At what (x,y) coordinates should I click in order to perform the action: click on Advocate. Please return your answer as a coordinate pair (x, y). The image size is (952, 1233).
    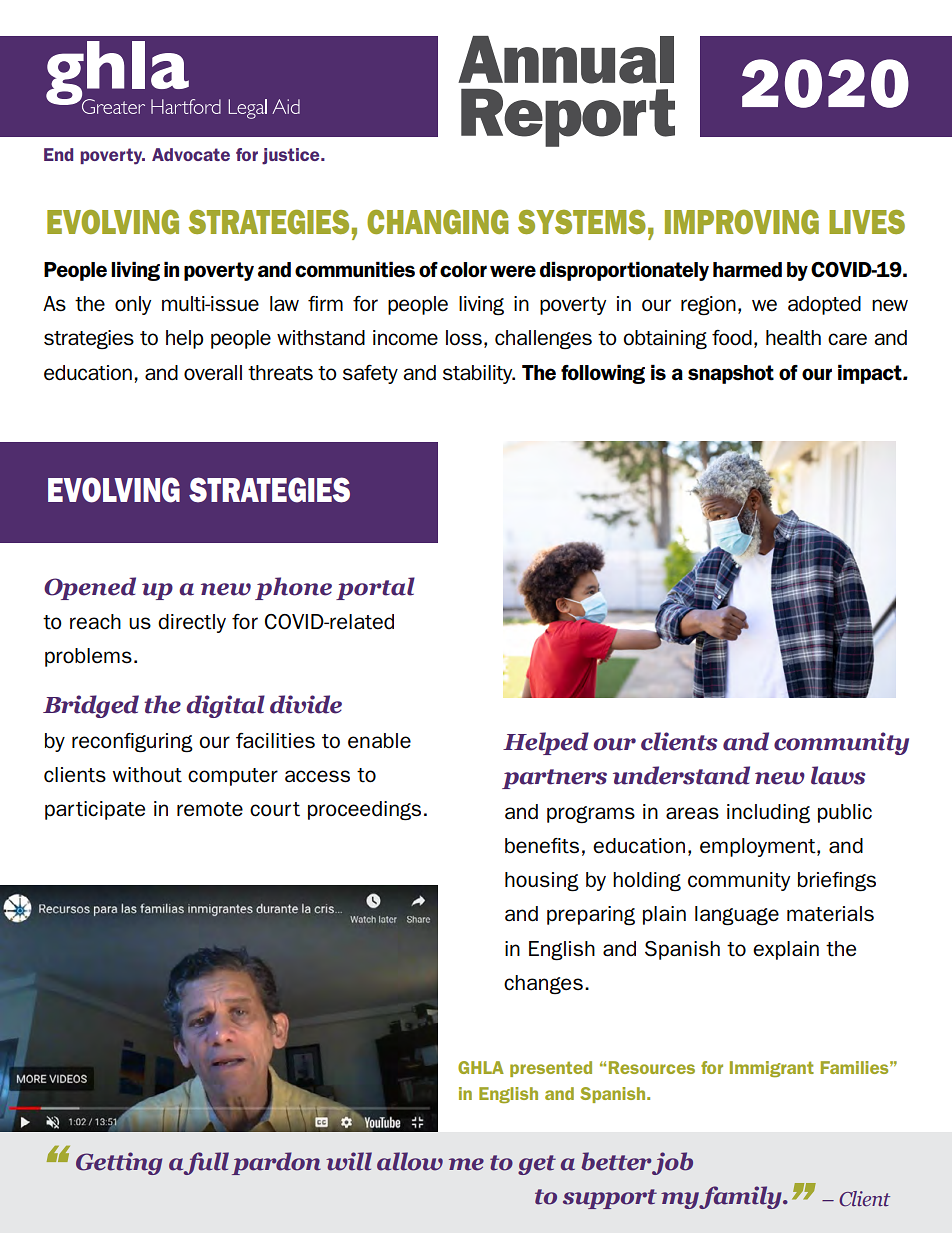
    Looking at the image, I should click on (191, 154).
